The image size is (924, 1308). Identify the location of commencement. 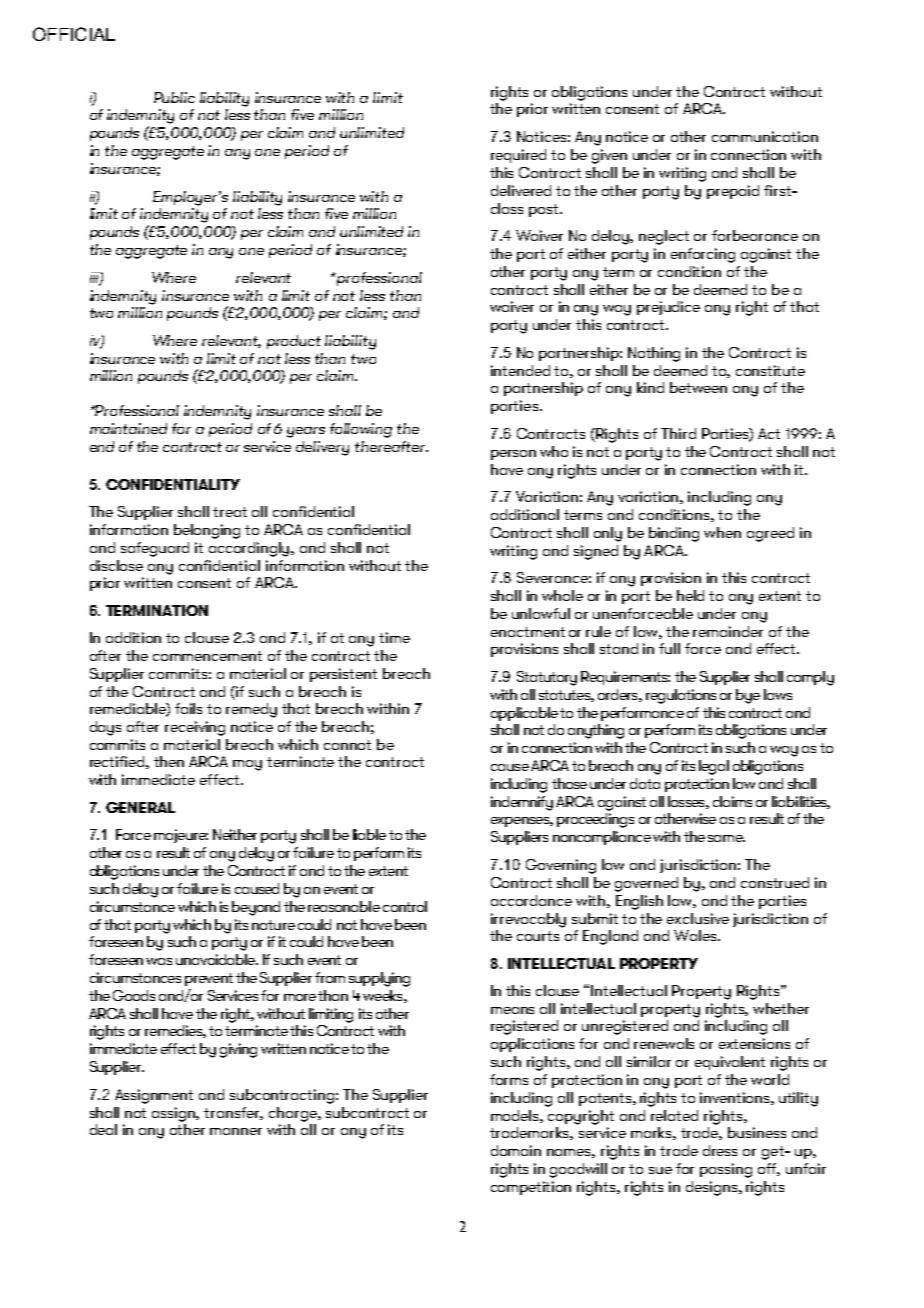
(207, 656).
